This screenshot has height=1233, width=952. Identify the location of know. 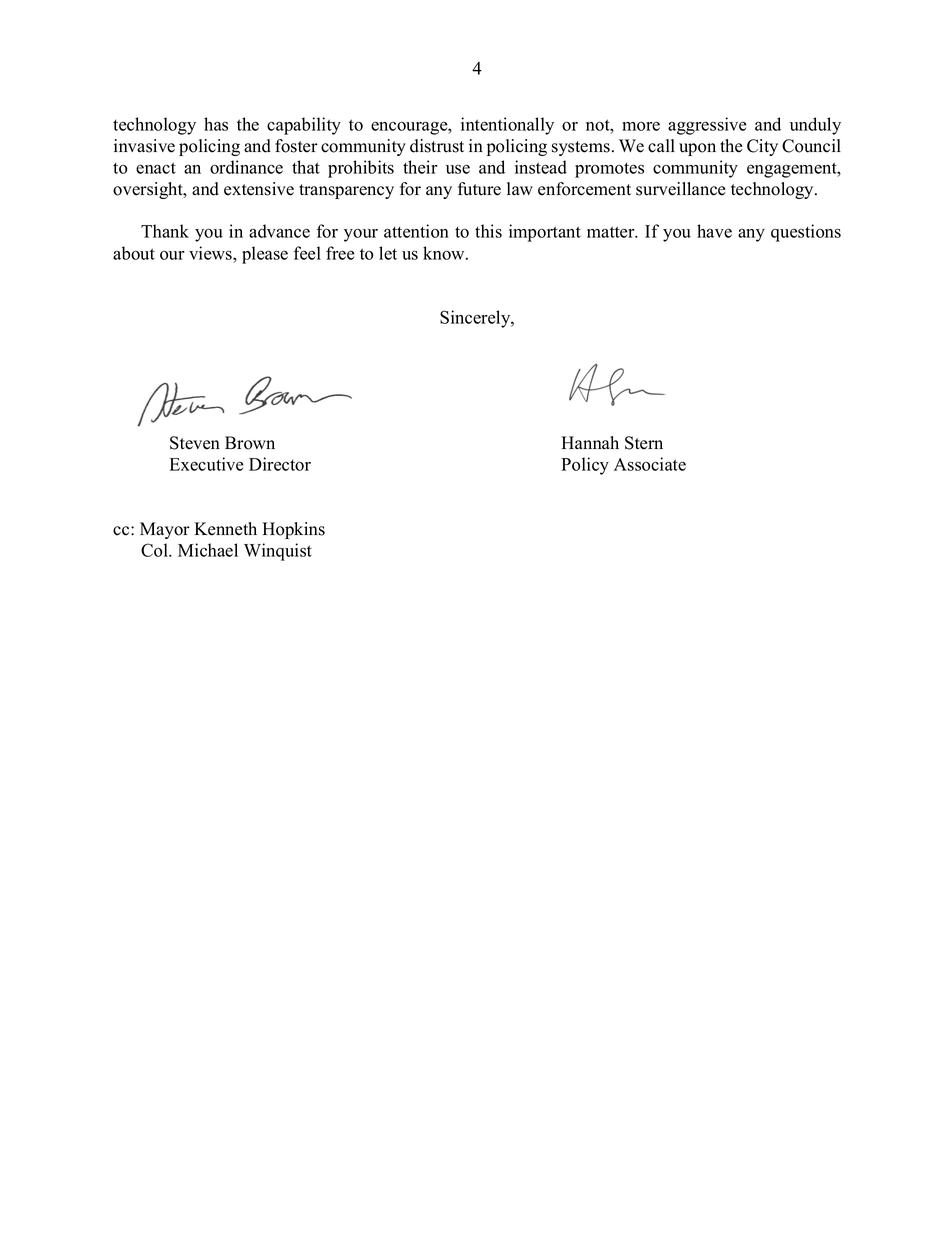
(445, 253).
